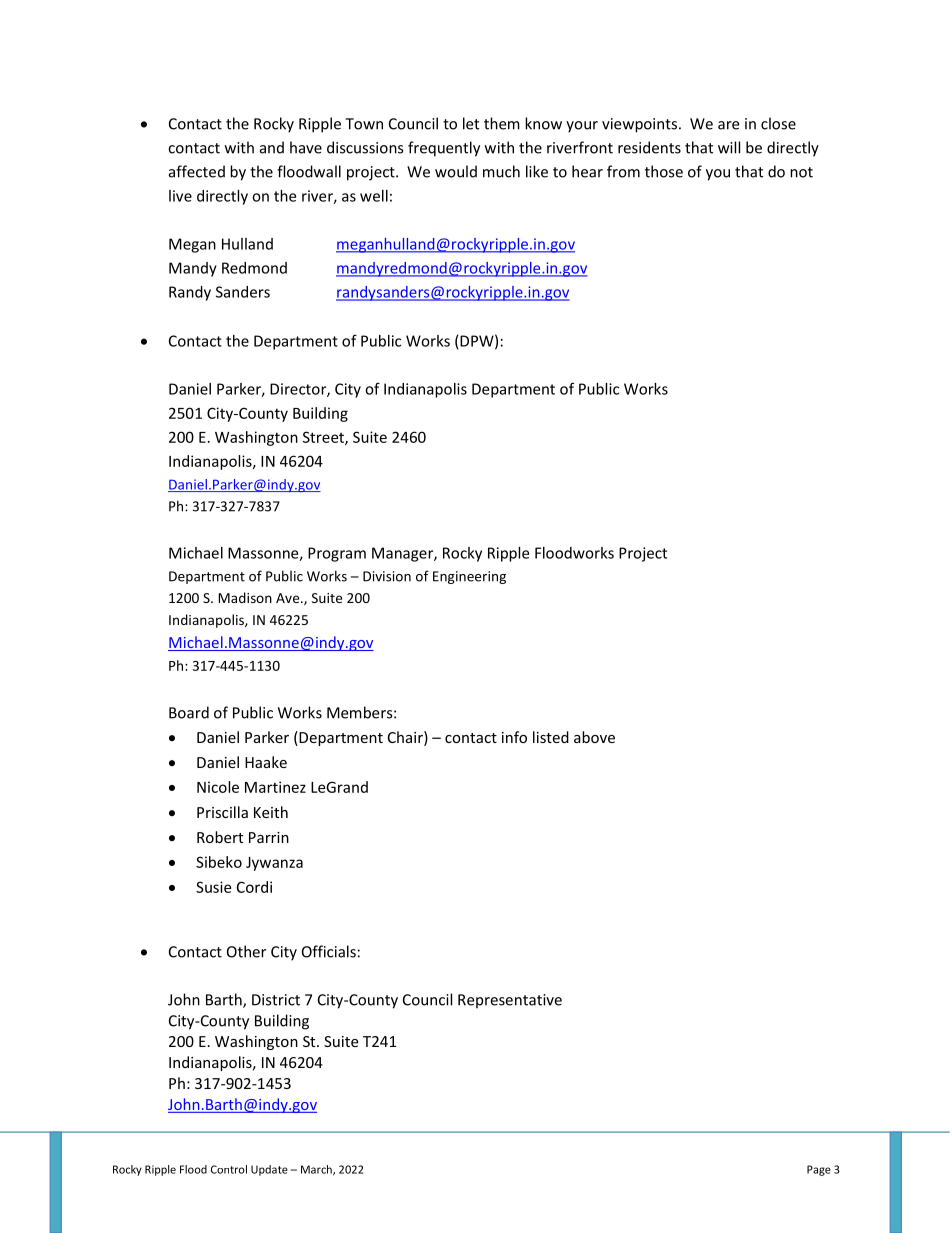 The width and height of the page is (952, 1233). I want to click on Susie, so click(213, 887).
